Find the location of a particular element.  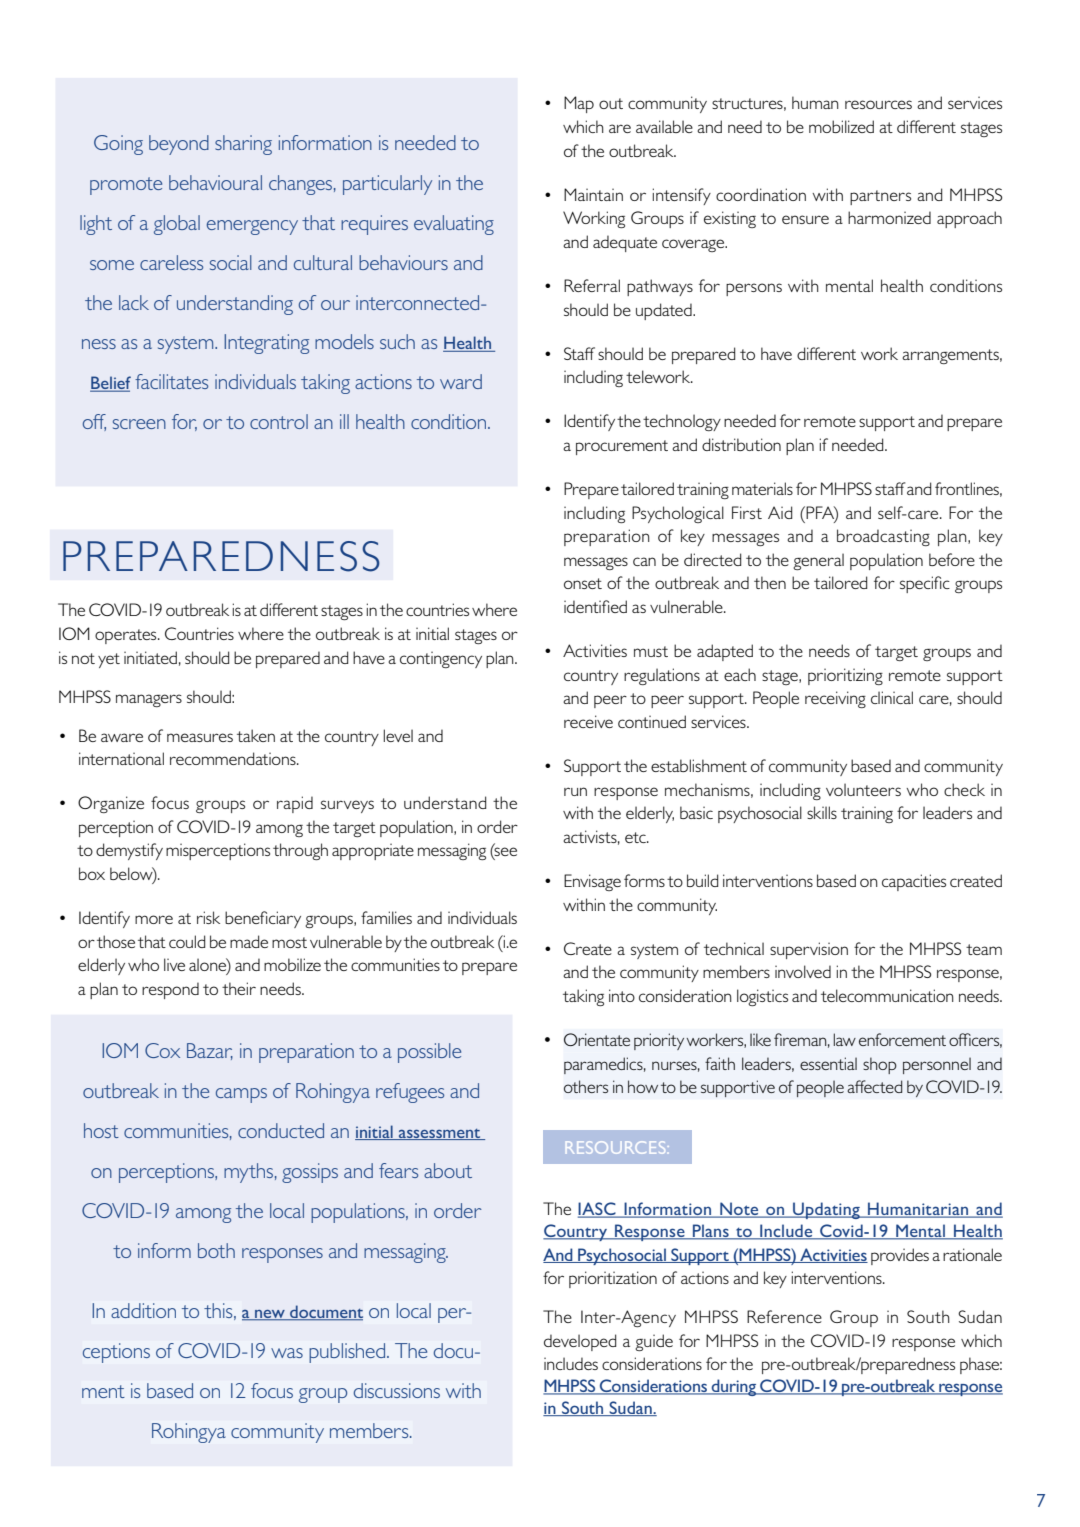

screen is located at coordinates (139, 424).
